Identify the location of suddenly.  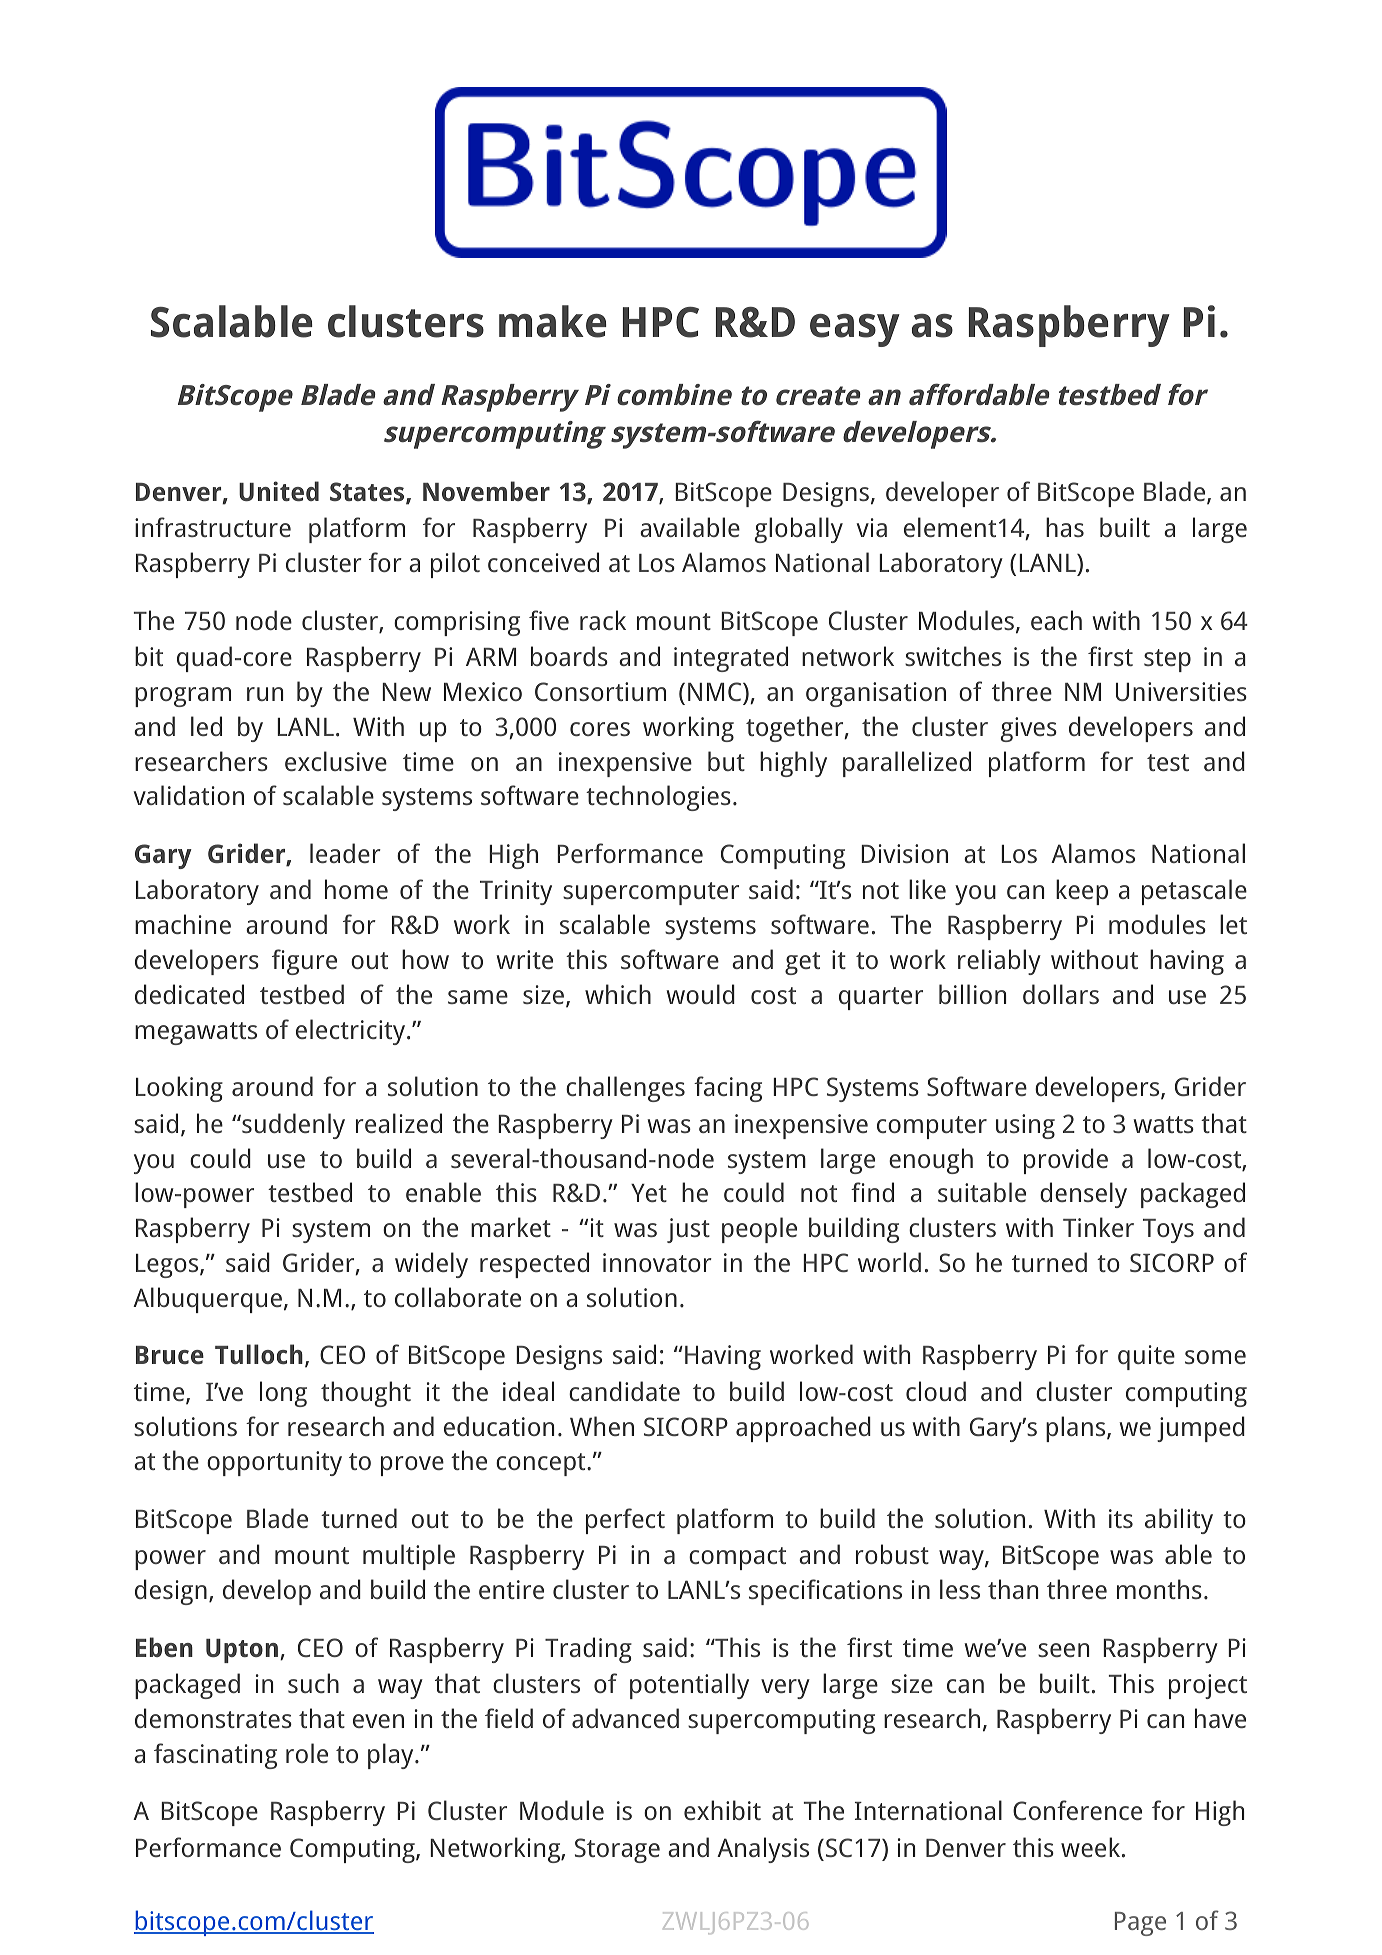
(292, 1126).
